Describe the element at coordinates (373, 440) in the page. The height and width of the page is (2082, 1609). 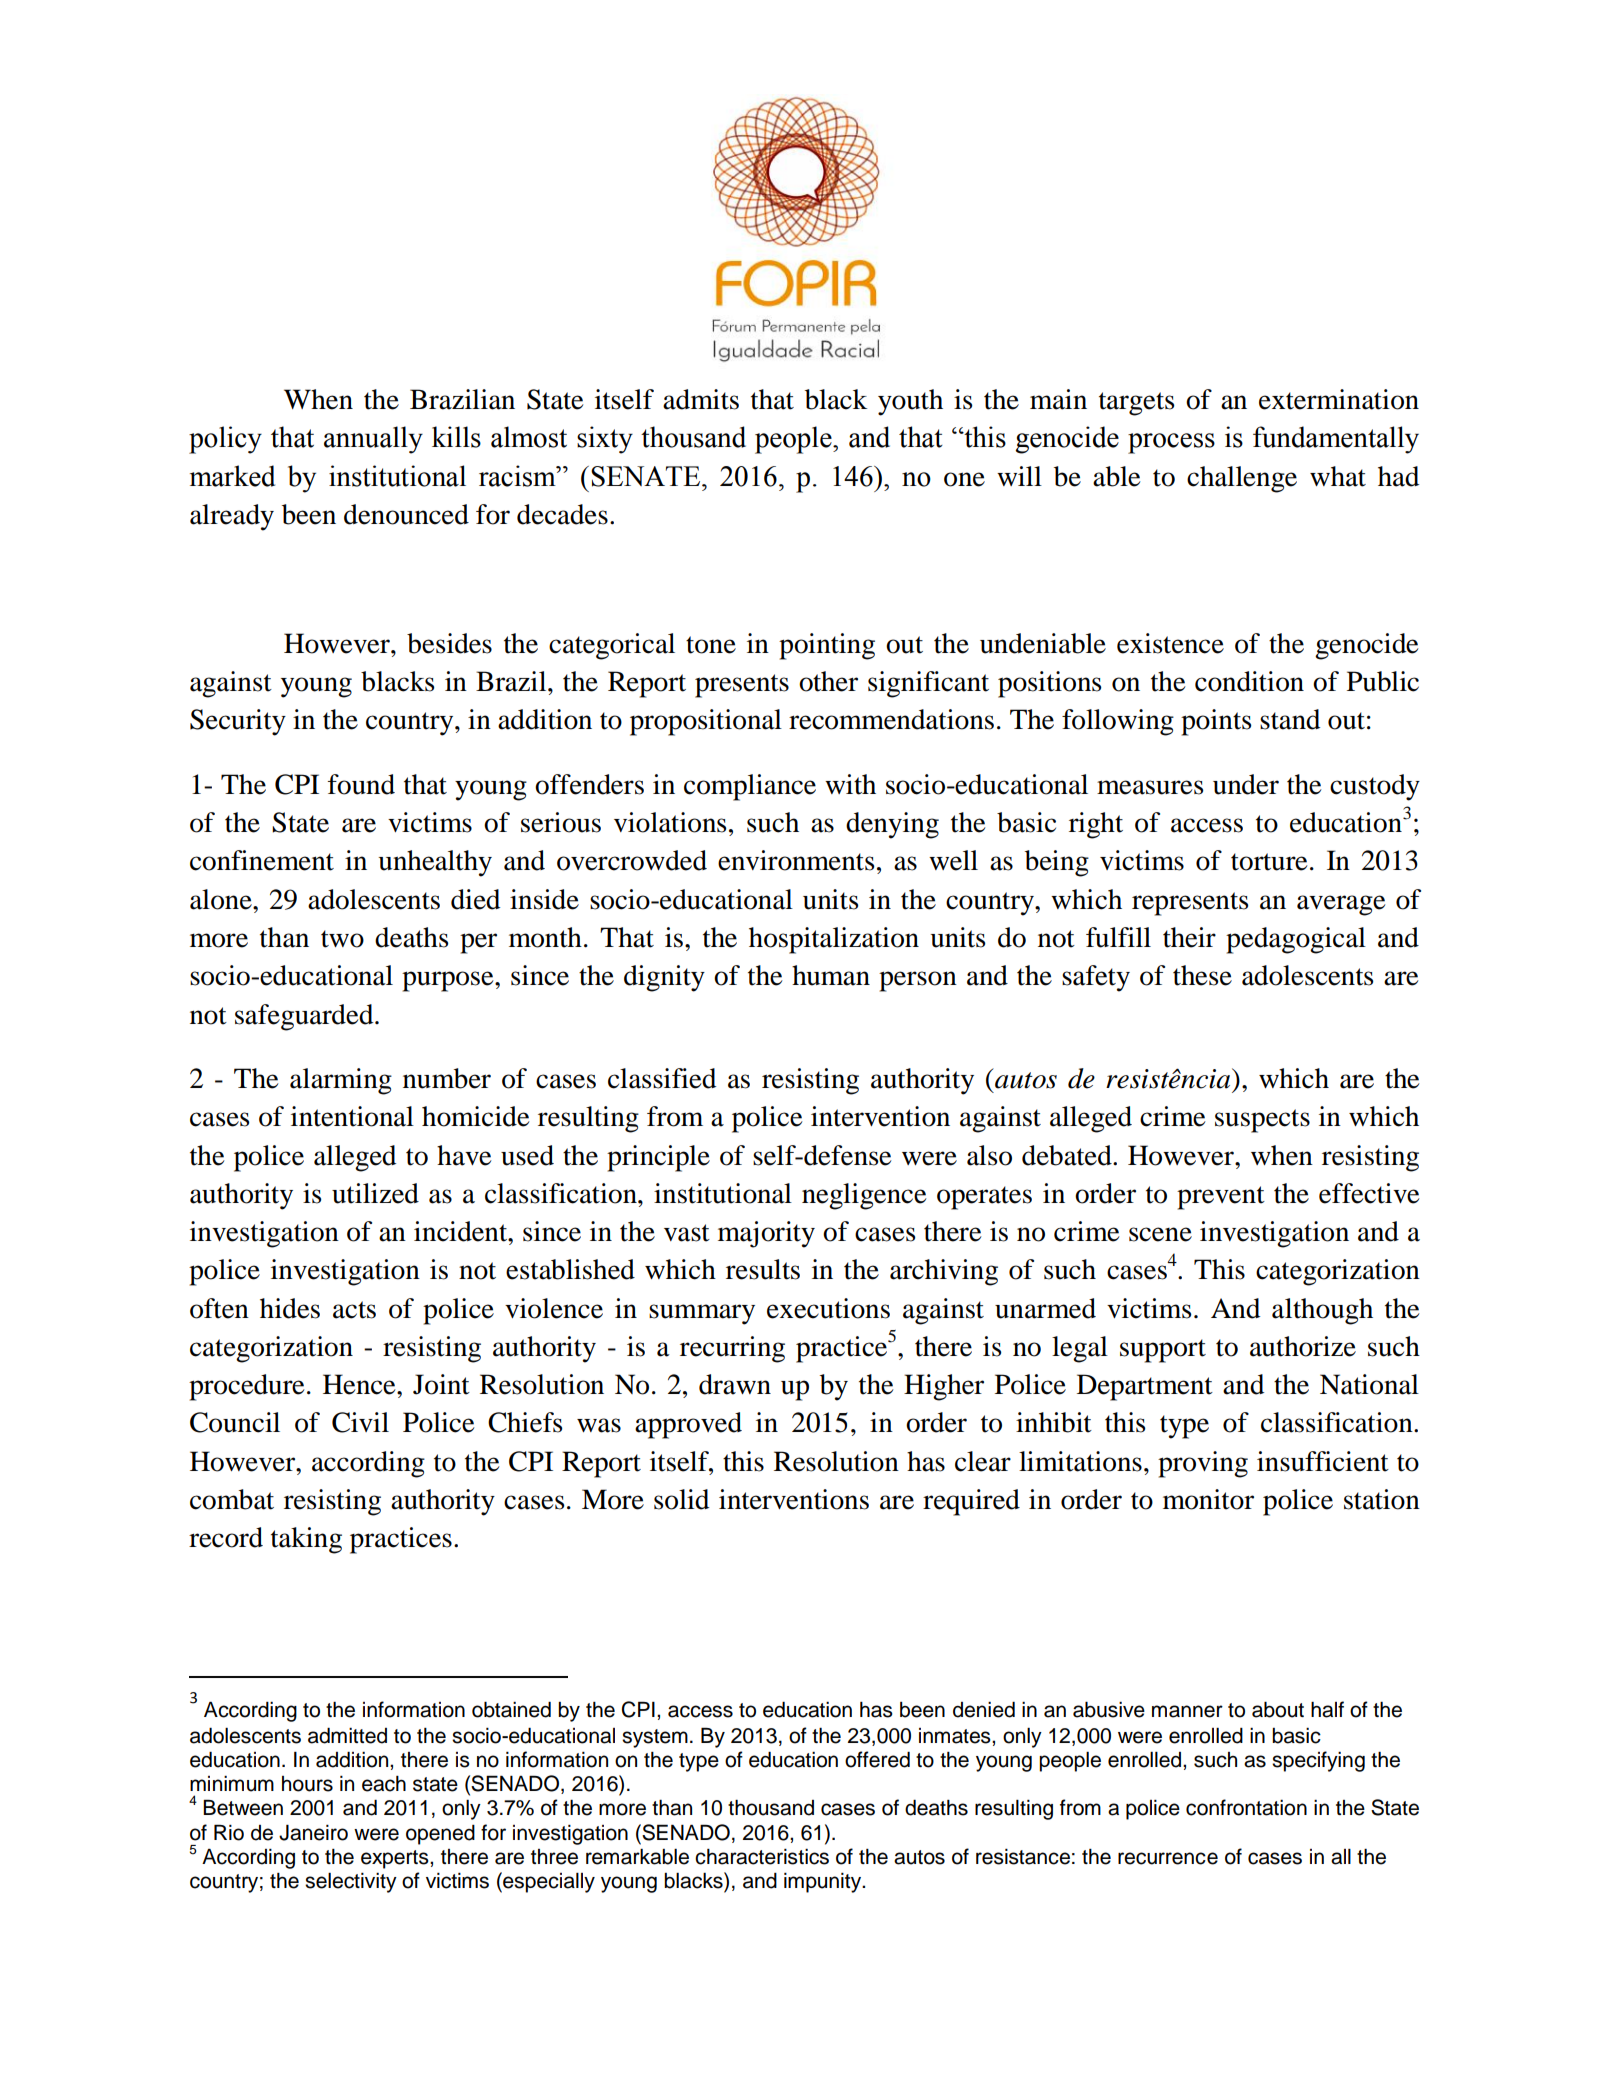
I see `annually` at that location.
